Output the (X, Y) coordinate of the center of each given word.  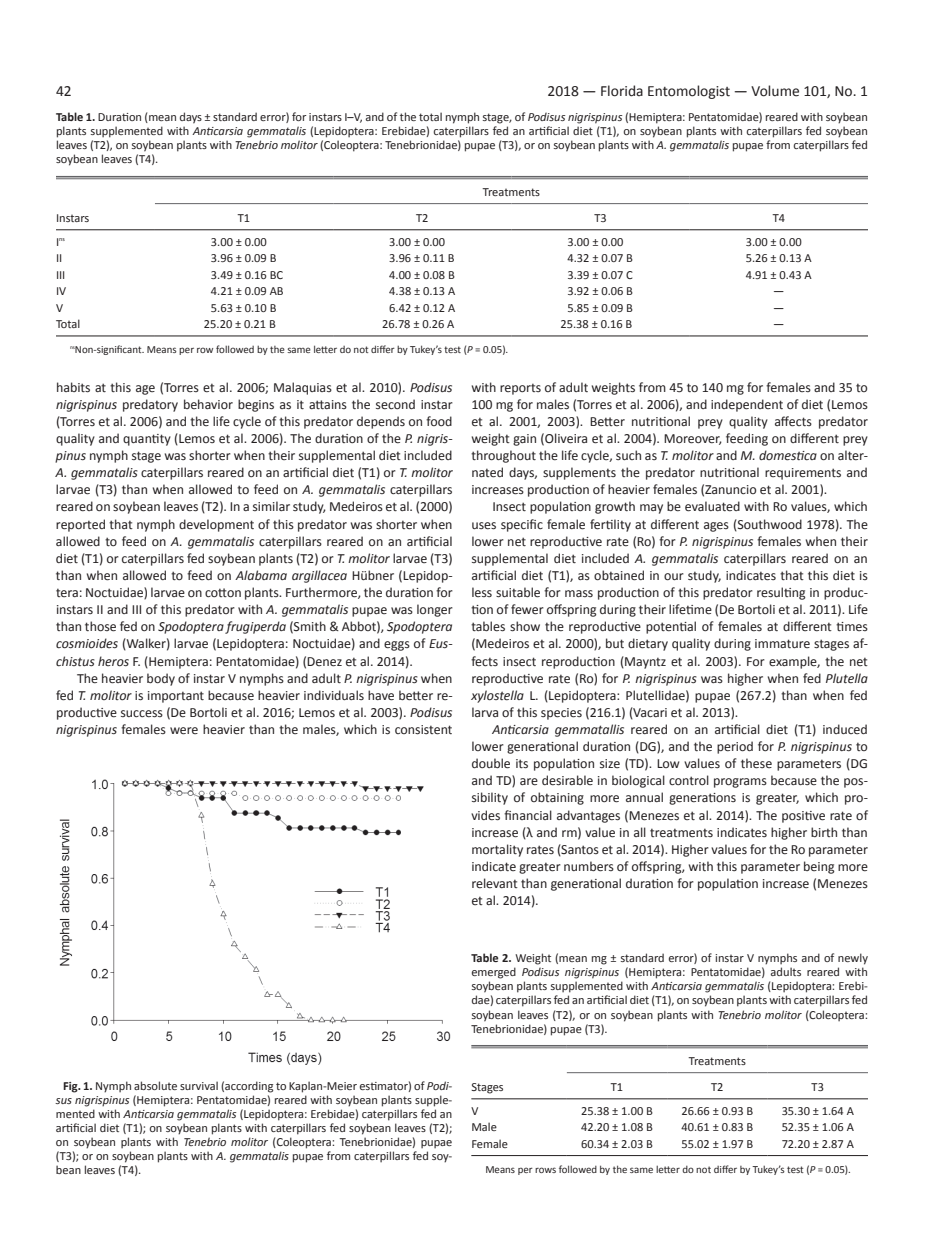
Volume (775, 91)
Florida (622, 91)
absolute (155, 1085)
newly (853, 959)
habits (73, 387)
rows (545, 1170)
